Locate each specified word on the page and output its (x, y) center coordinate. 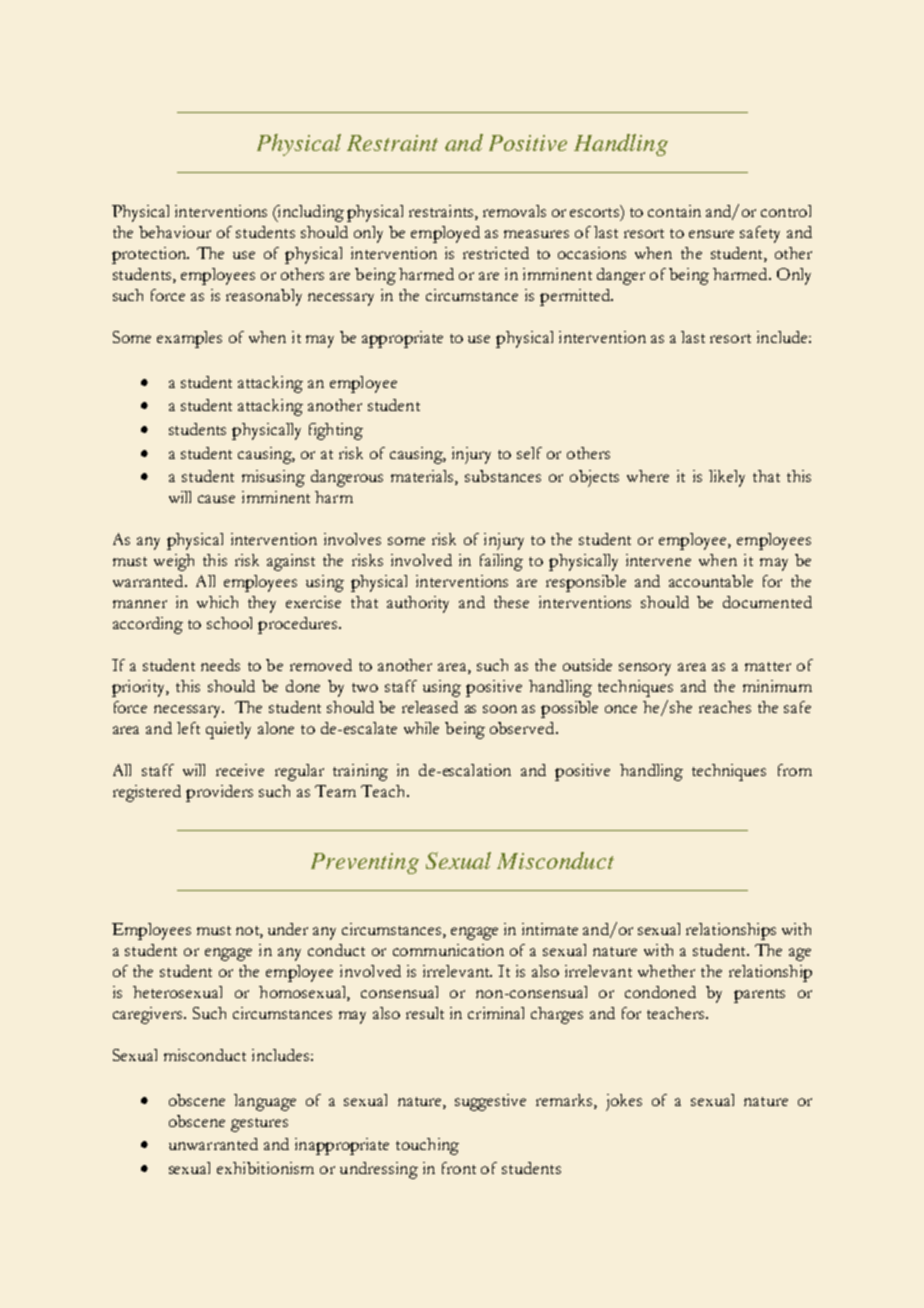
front (459, 1168)
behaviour (175, 232)
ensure (711, 234)
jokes (624, 1102)
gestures (259, 1125)
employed (445, 234)
